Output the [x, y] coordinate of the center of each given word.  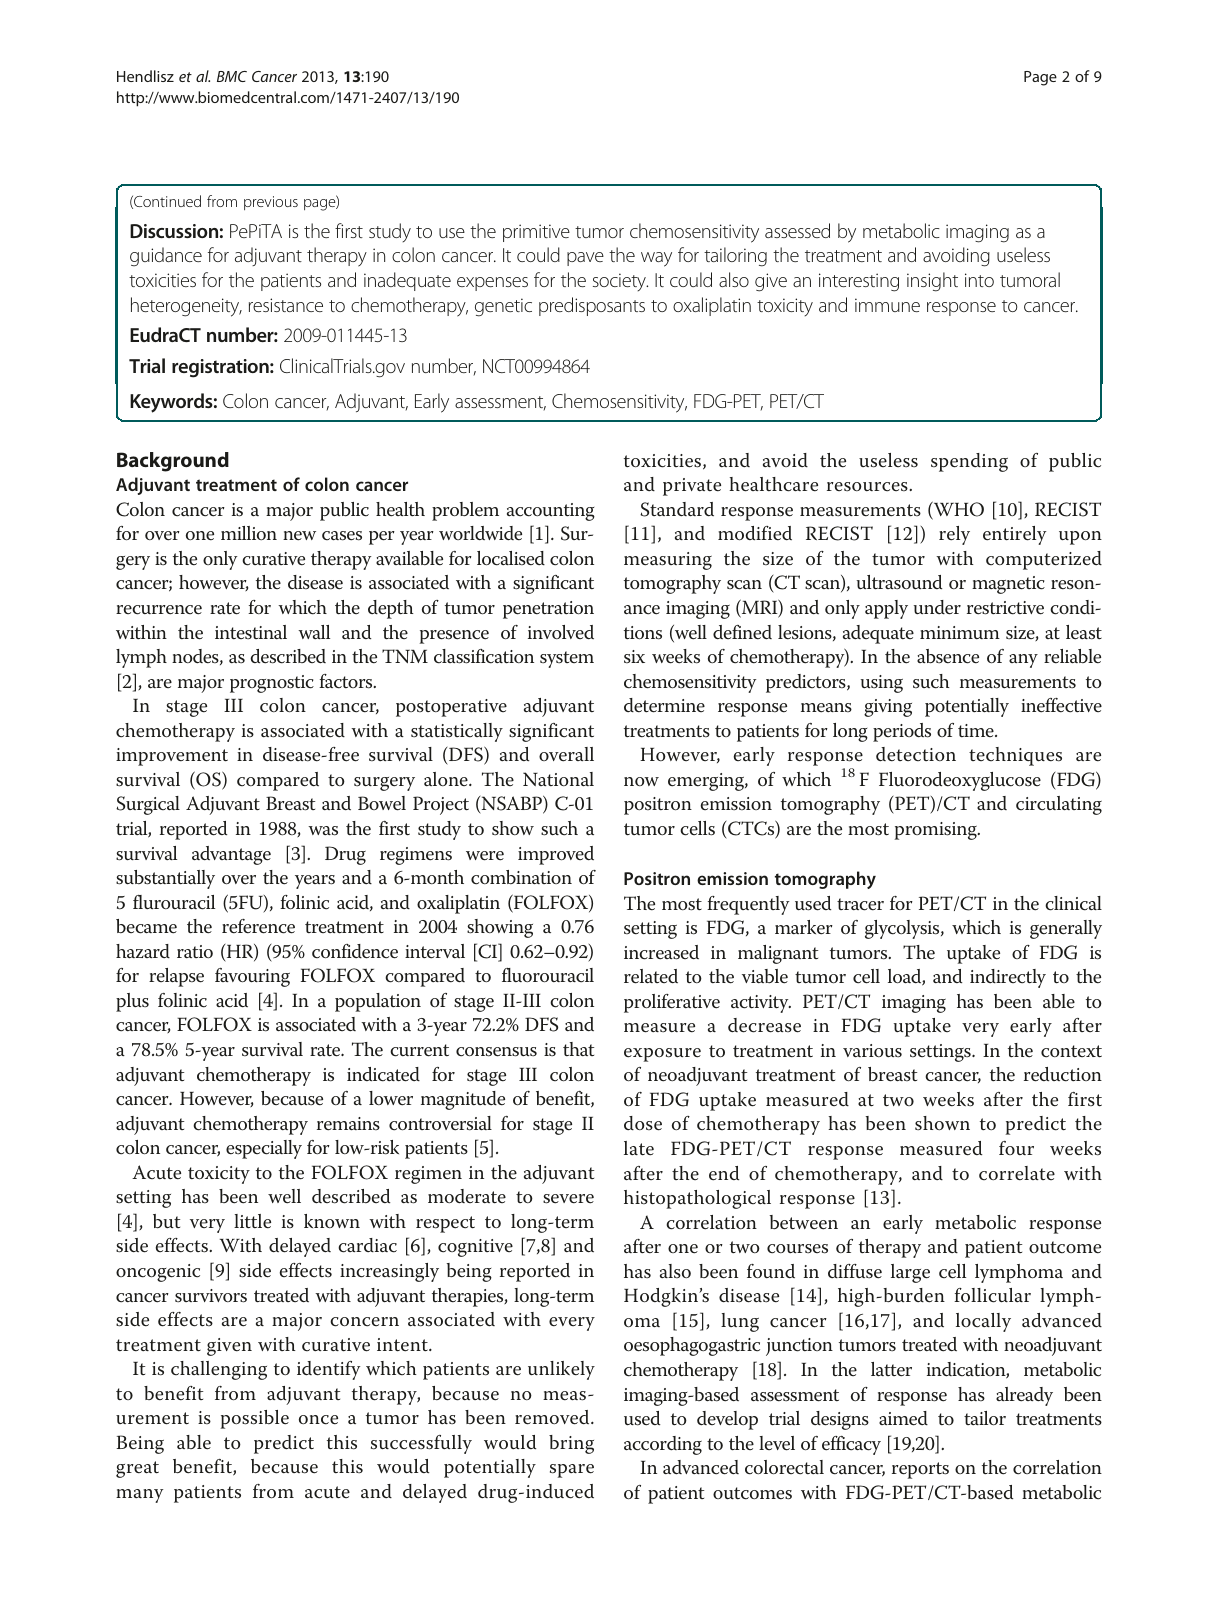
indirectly [1008, 978]
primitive [536, 233]
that [578, 1049]
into [979, 280]
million [249, 533]
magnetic [1008, 585]
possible [254, 1419]
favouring [252, 977]
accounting [551, 512]
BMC [232, 76]
